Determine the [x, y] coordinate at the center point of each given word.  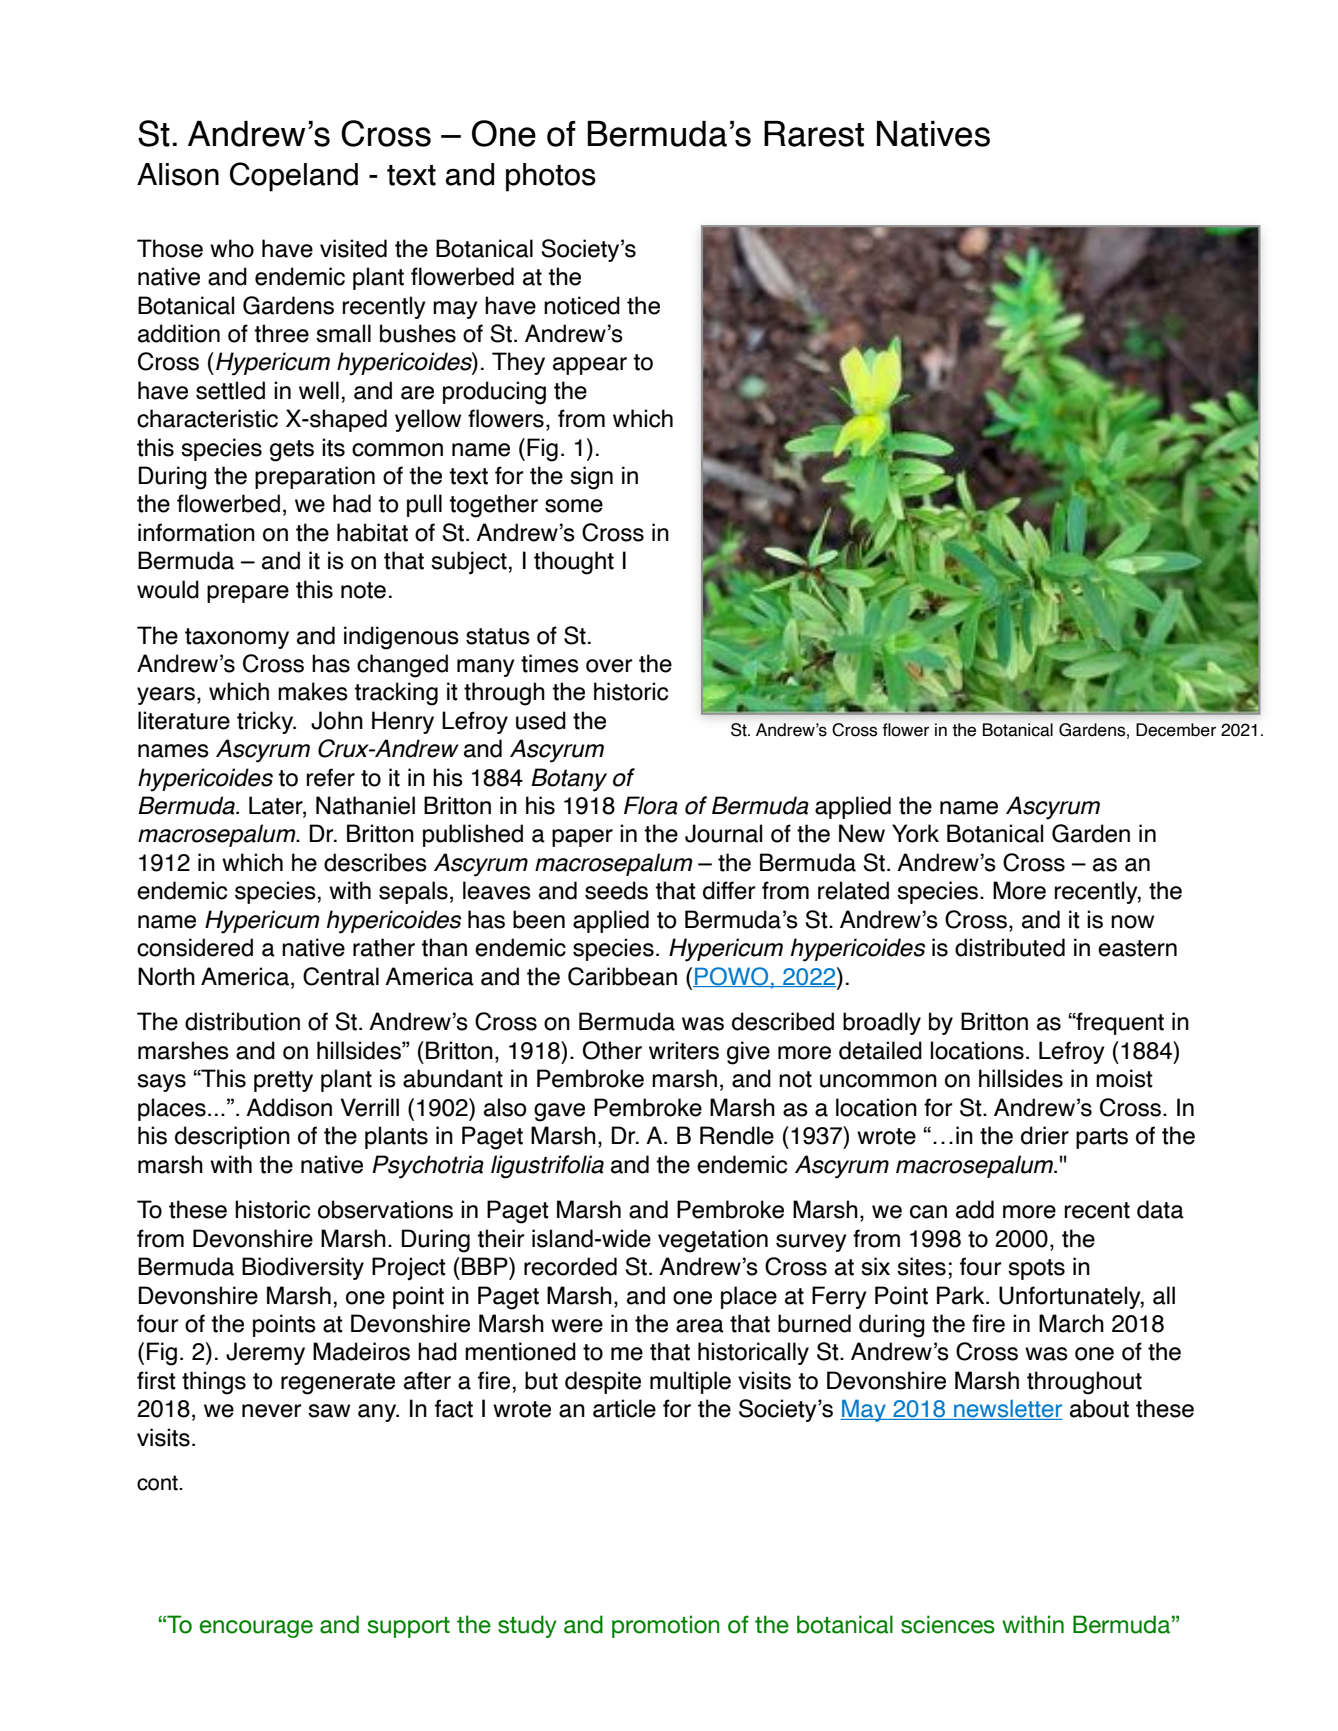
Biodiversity [303, 1268]
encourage [256, 1629]
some [574, 506]
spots [1036, 1269]
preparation [315, 477]
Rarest [814, 134]
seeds [616, 890]
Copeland [294, 177]
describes [375, 862]
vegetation [713, 1241]
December [1176, 730]
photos [551, 177]
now [1132, 922]
